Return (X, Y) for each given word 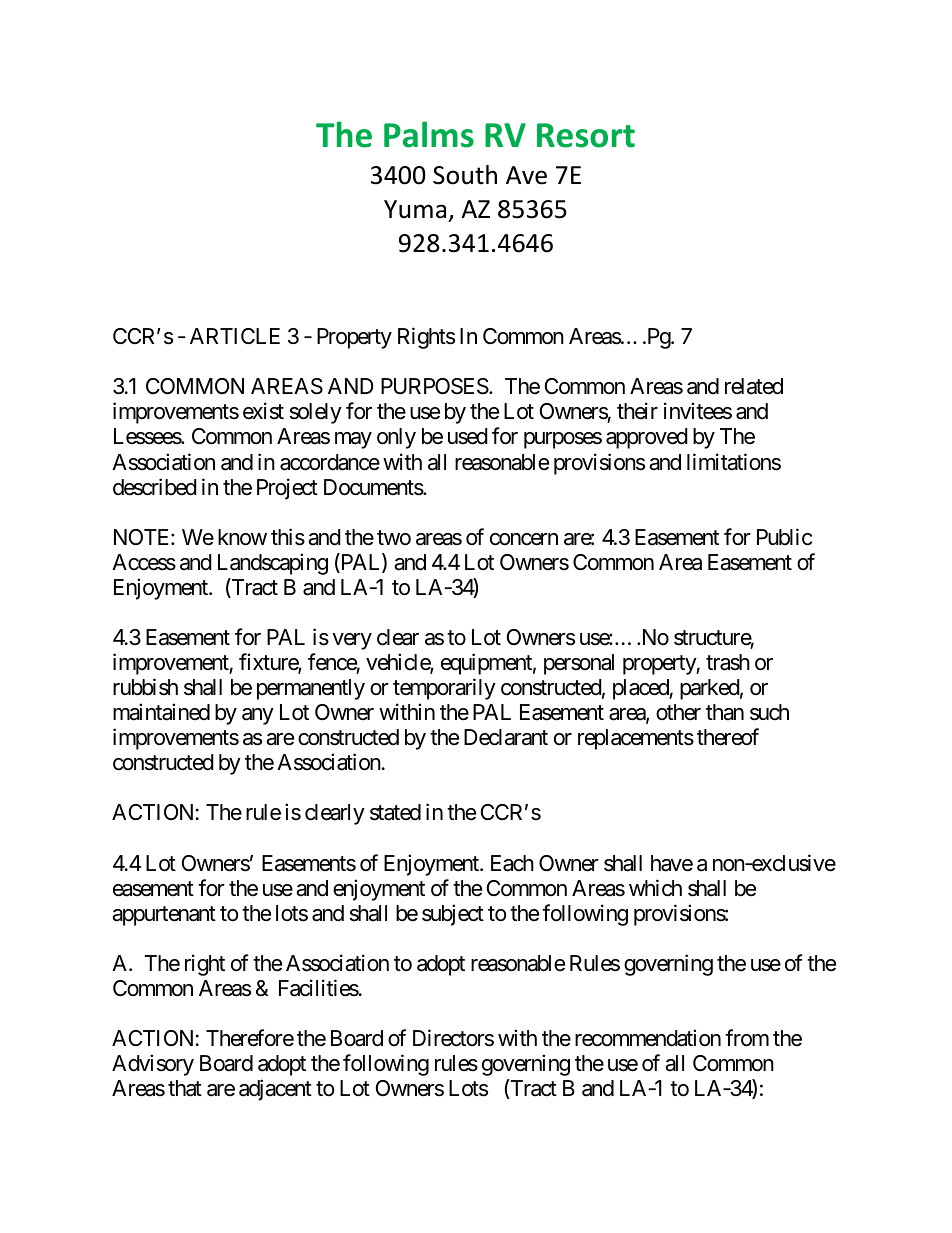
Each (512, 863)
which (655, 888)
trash (728, 662)
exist (263, 411)
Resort (586, 135)
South (465, 175)
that (185, 1088)
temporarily (444, 689)
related (754, 386)
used (468, 436)
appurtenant (164, 916)
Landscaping (273, 564)
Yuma (415, 209)
